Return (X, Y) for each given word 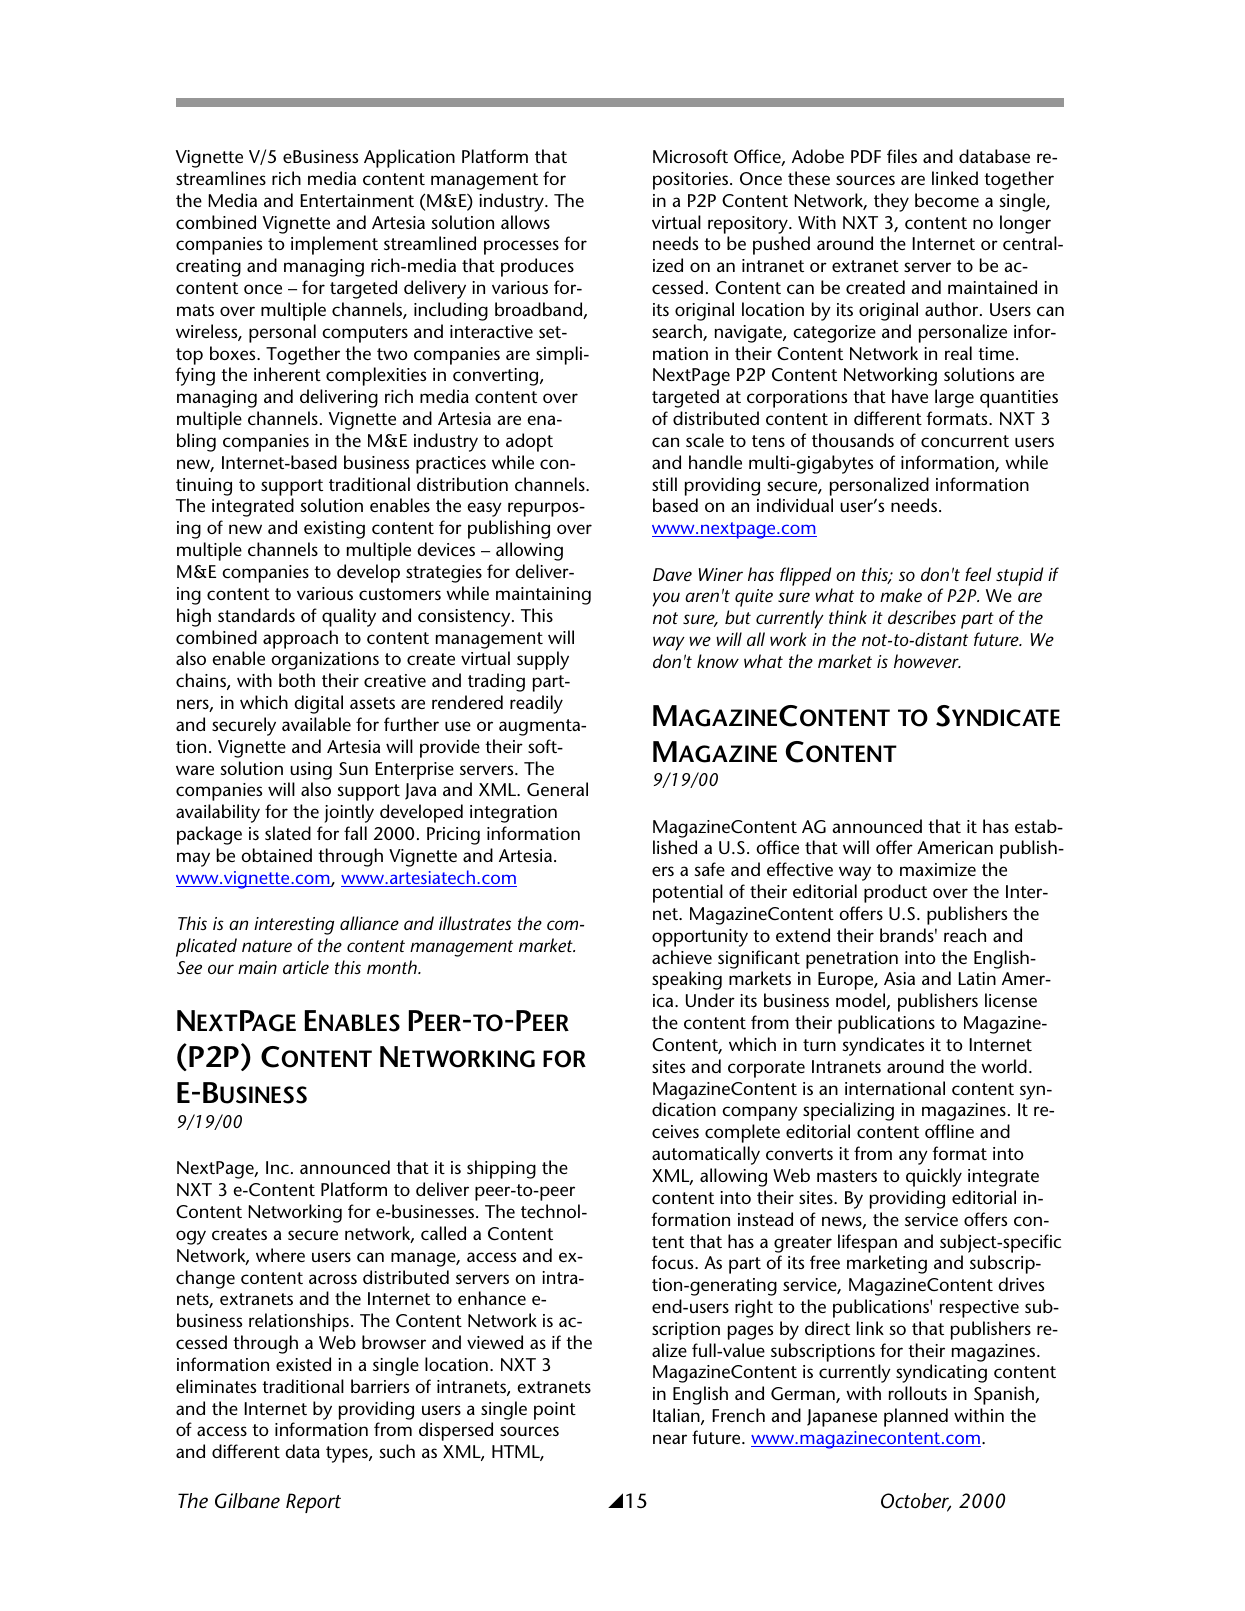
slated (288, 833)
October (916, 1502)
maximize (938, 869)
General (557, 789)
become (947, 200)
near (670, 1439)
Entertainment (357, 200)
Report (313, 1503)
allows (525, 222)
